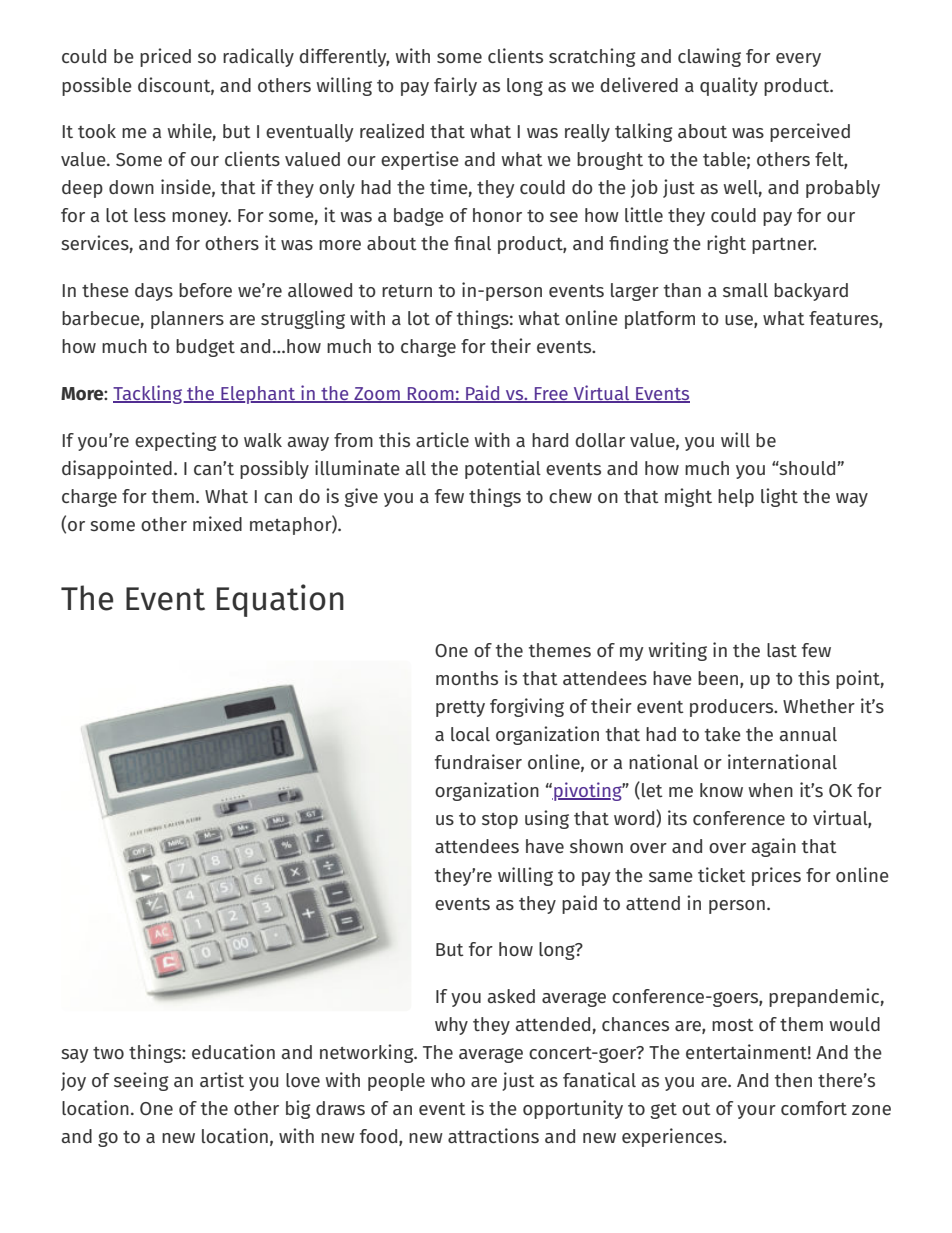 This screenshot has height=1233, width=952. What do you see at coordinates (448, 1080) in the screenshot?
I see `who` at bounding box center [448, 1080].
